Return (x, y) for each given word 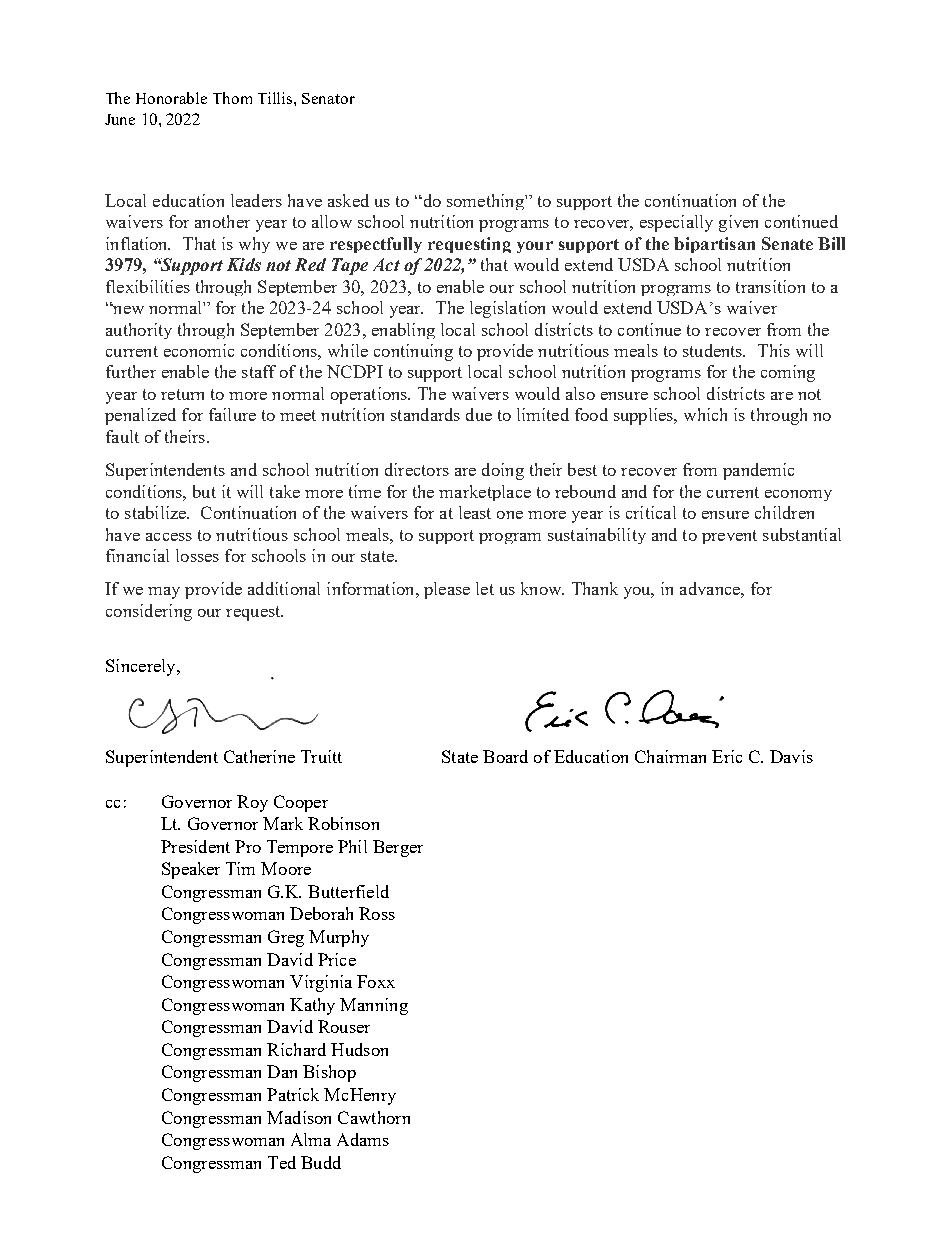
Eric (727, 756)
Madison (299, 1117)
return (182, 394)
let (485, 588)
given (738, 223)
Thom (232, 98)
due (479, 414)
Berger (398, 848)
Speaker (191, 870)
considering (149, 612)
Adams (363, 1139)
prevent (729, 537)
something (486, 202)
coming (788, 373)
